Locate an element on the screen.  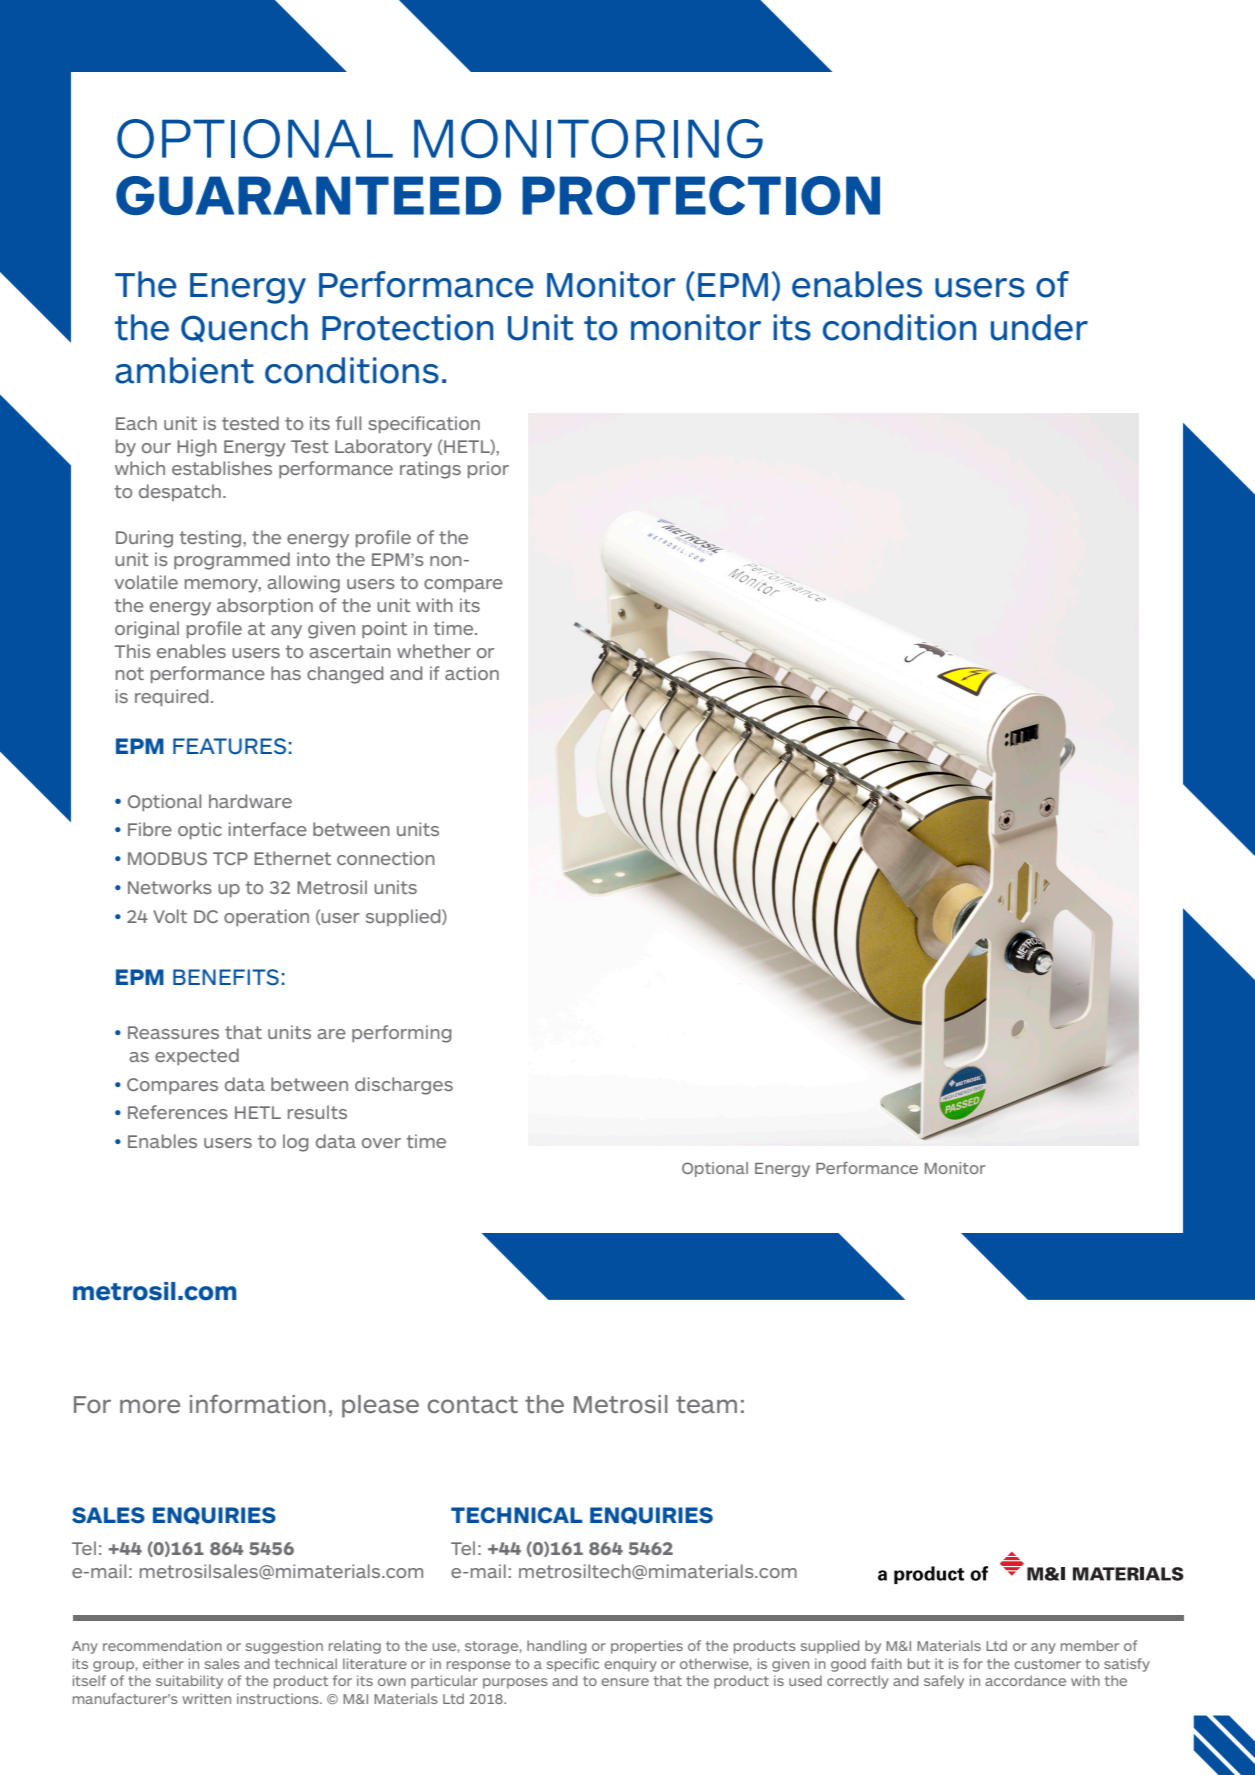
whether is located at coordinates (434, 651).
